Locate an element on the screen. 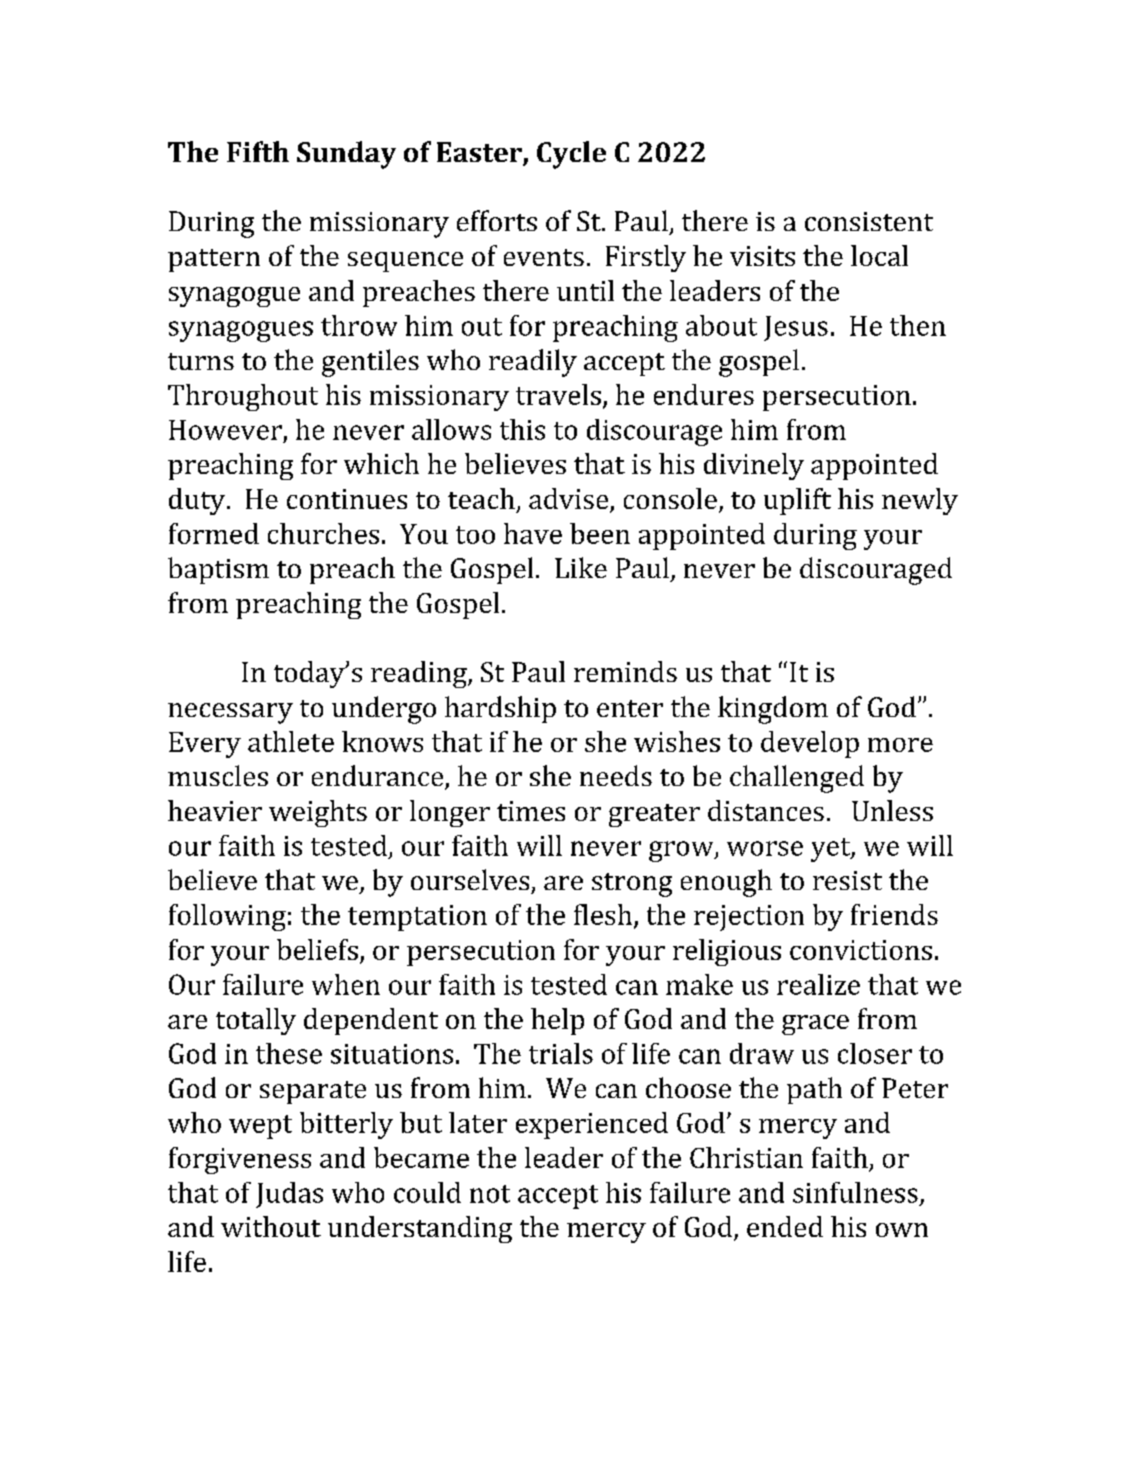 The height and width of the screenshot is (1464, 1131). sinfulness is located at coordinates (855, 1192).
